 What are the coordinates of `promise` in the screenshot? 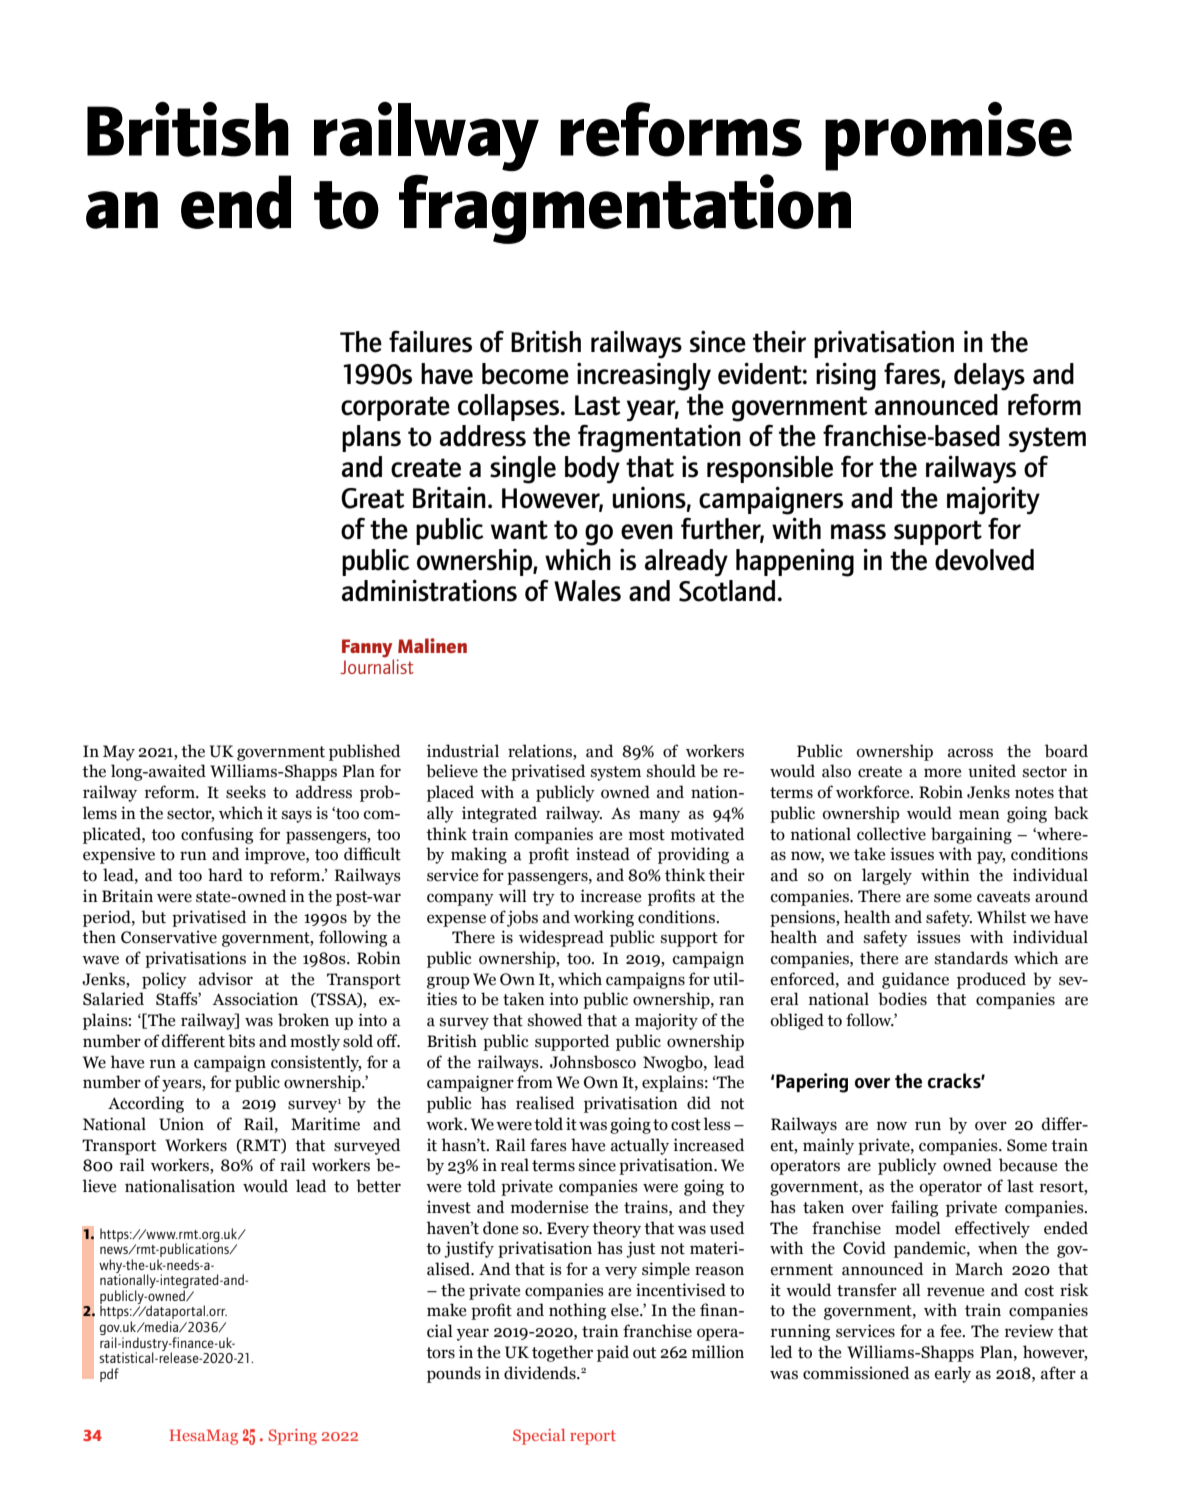 It's located at (948, 136).
